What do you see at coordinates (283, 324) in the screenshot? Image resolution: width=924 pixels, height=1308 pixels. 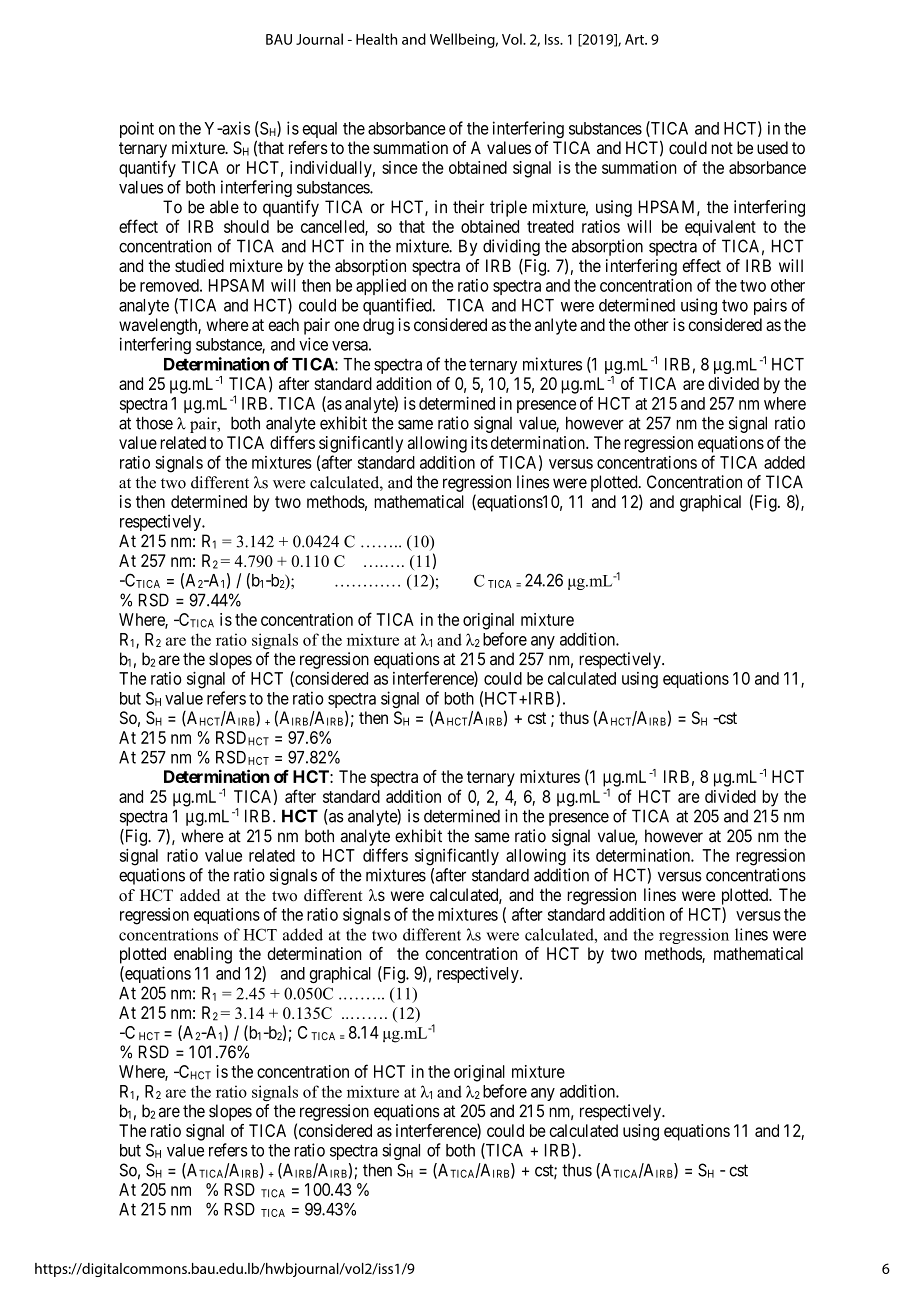 I see `each` at bounding box center [283, 324].
